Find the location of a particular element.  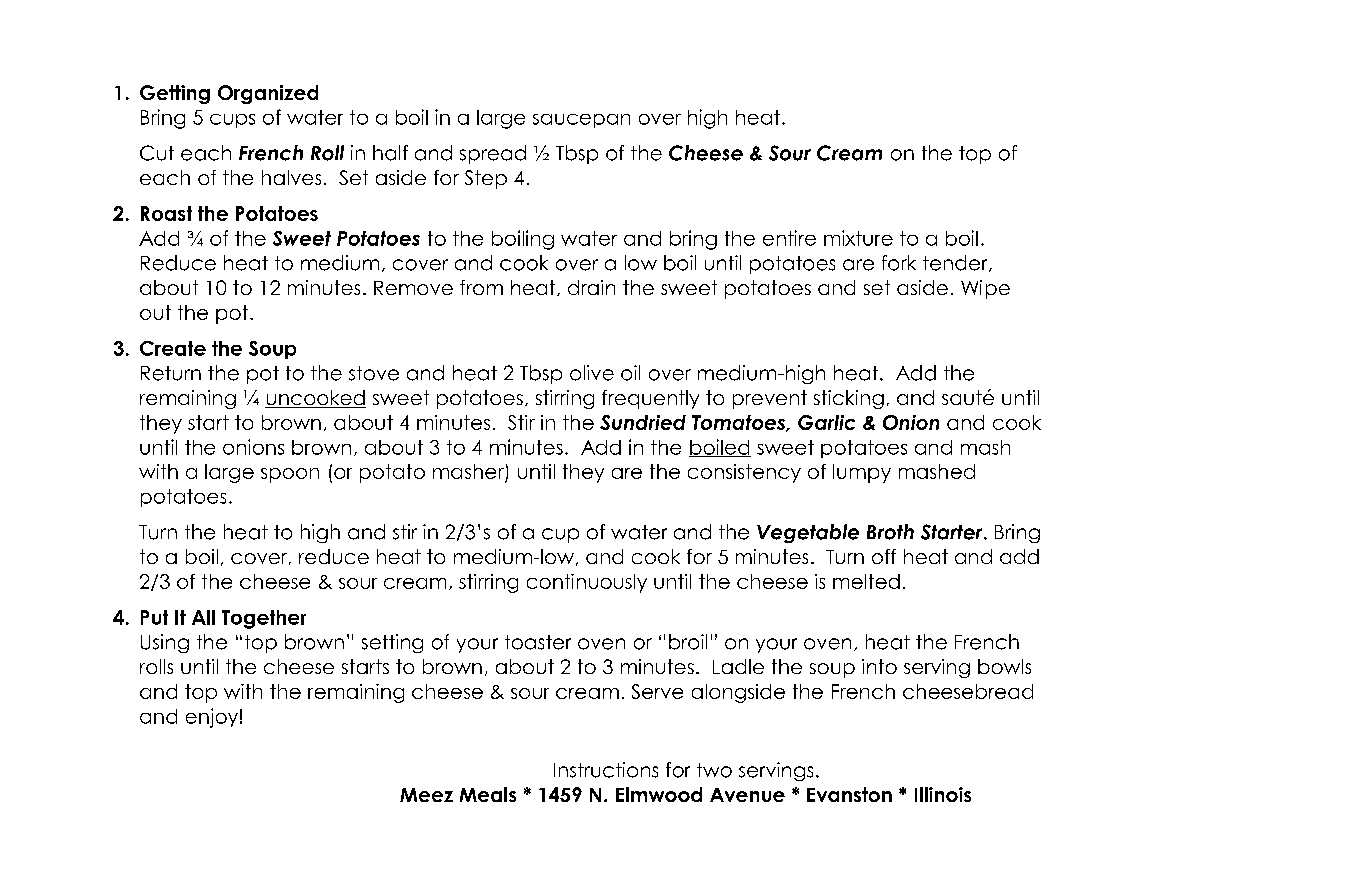

Instructions is located at coordinates (606, 770).
